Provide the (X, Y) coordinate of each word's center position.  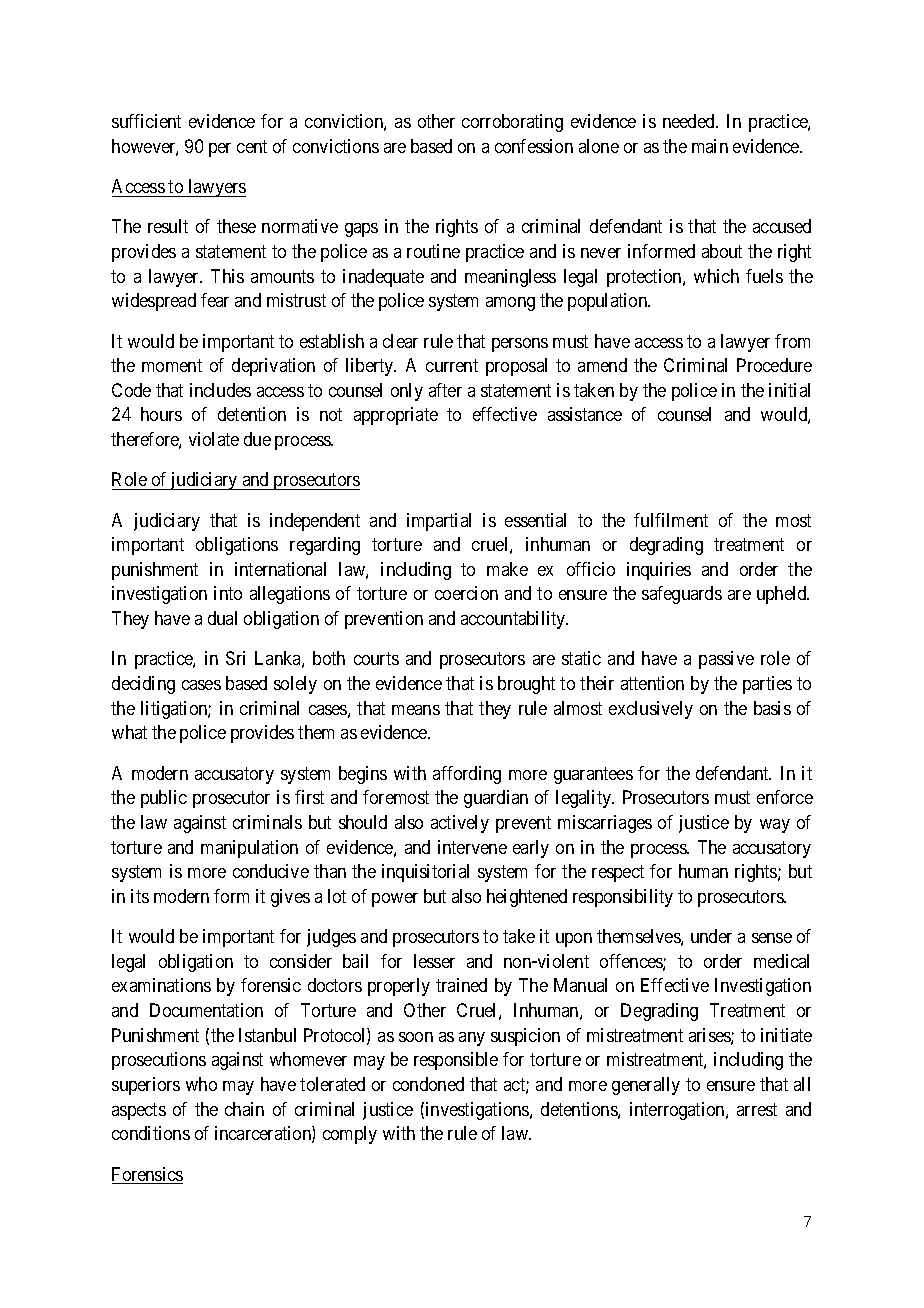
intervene (472, 847)
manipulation (249, 849)
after (445, 390)
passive (726, 660)
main (710, 146)
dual (222, 618)
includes (220, 390)
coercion (466, 593)
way (775, 826)
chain (244, 1109)
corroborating (512, 123)
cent (252, 146)
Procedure (774, 365)
